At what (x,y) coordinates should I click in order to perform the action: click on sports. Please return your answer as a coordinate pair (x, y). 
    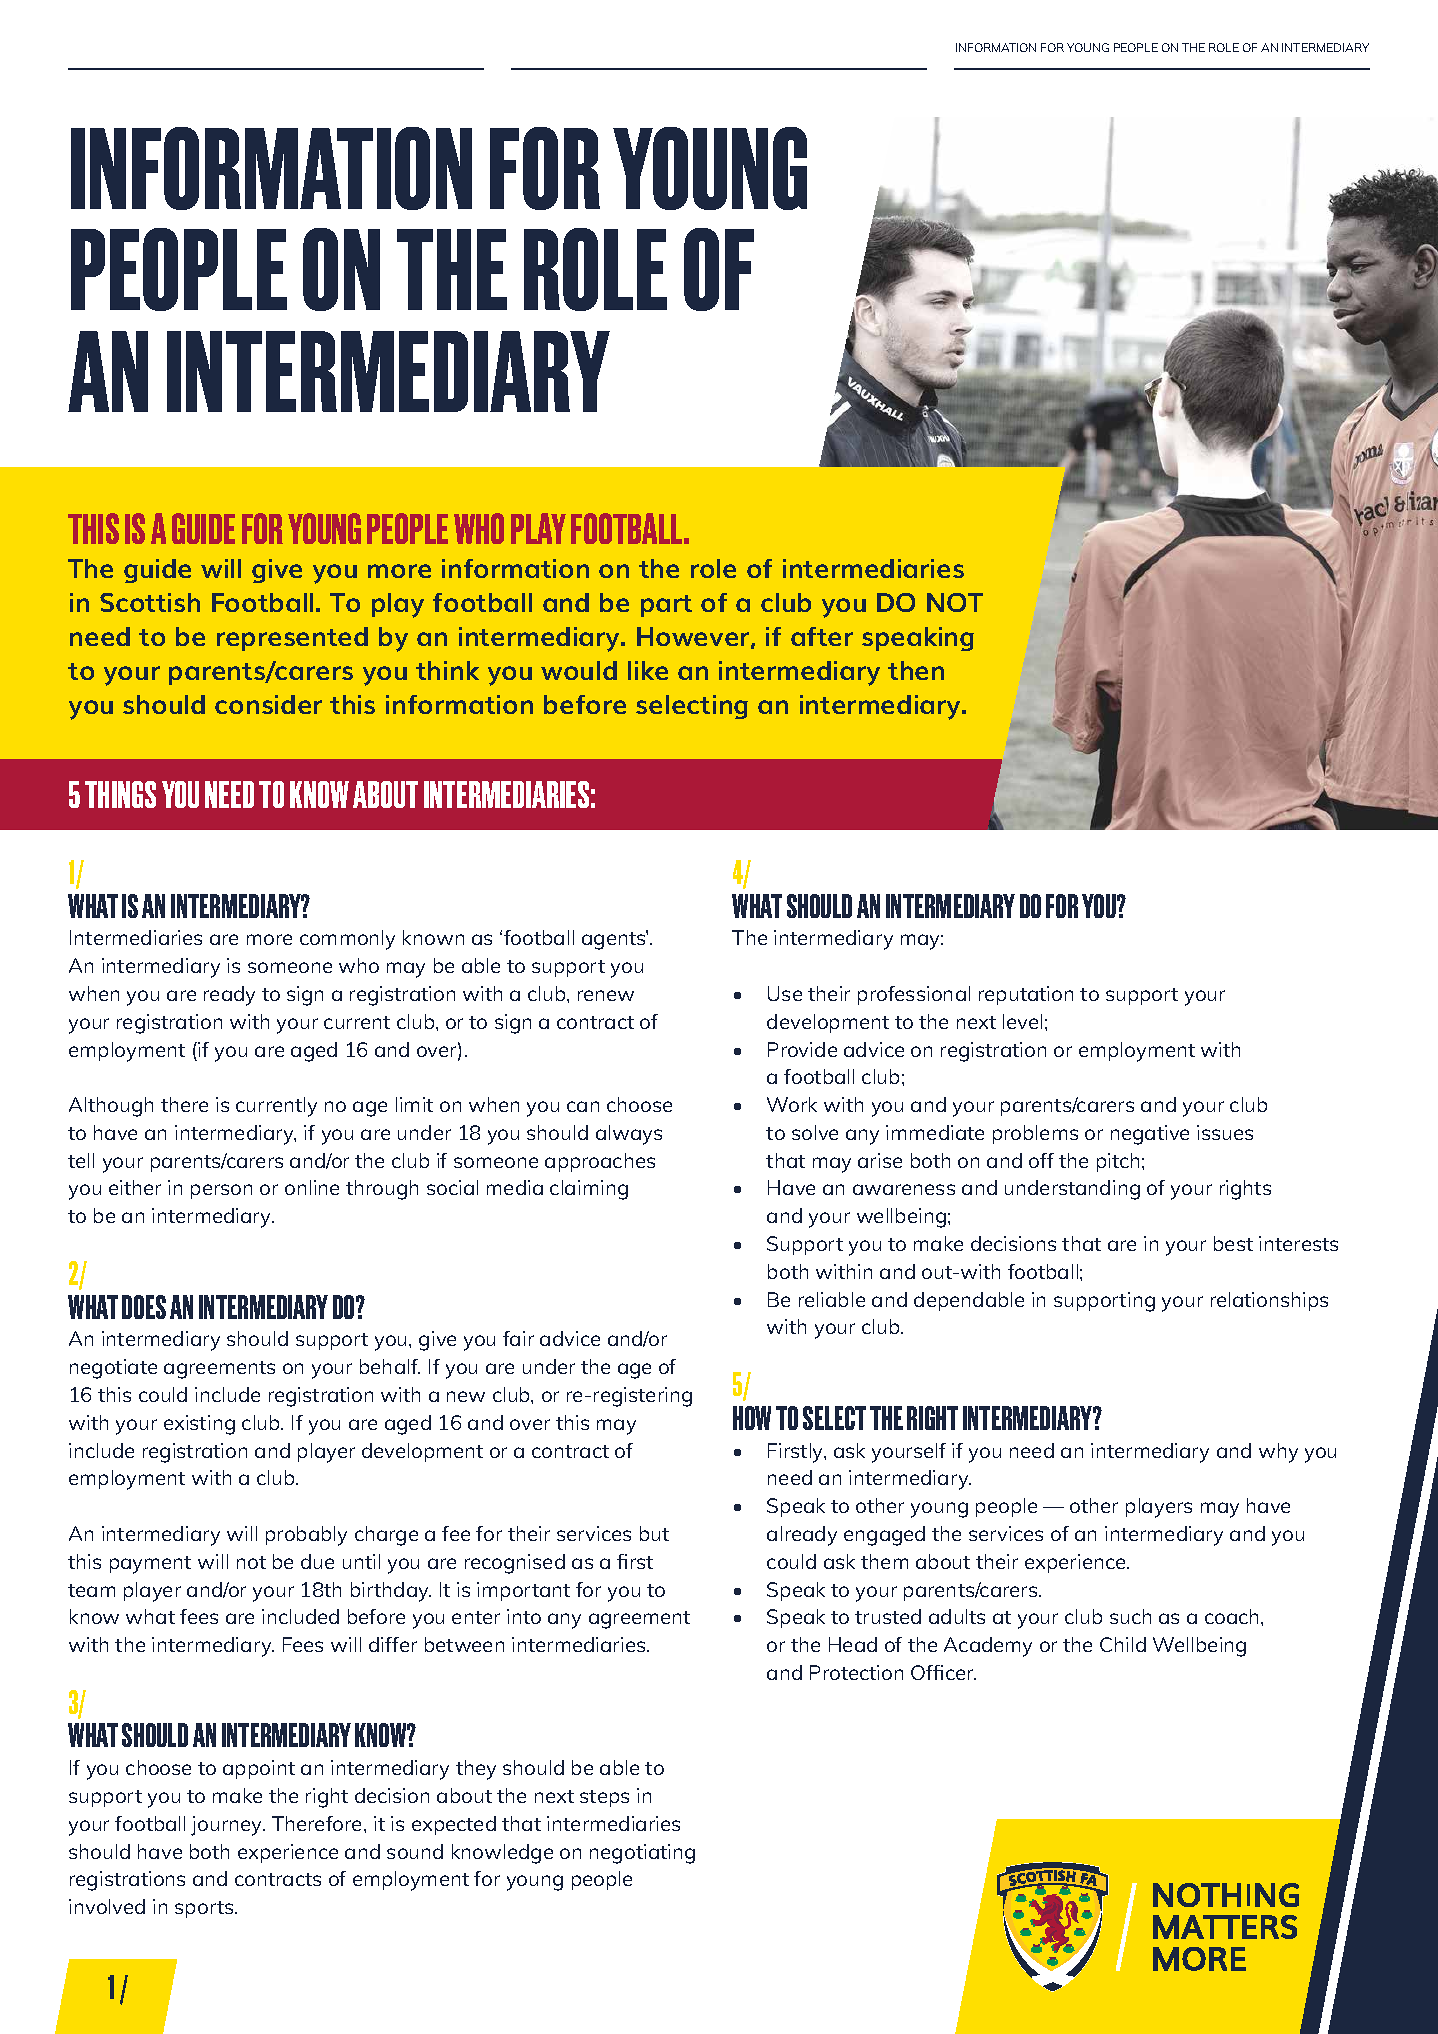
    Looking at the image, I should click on (205, 1909).
